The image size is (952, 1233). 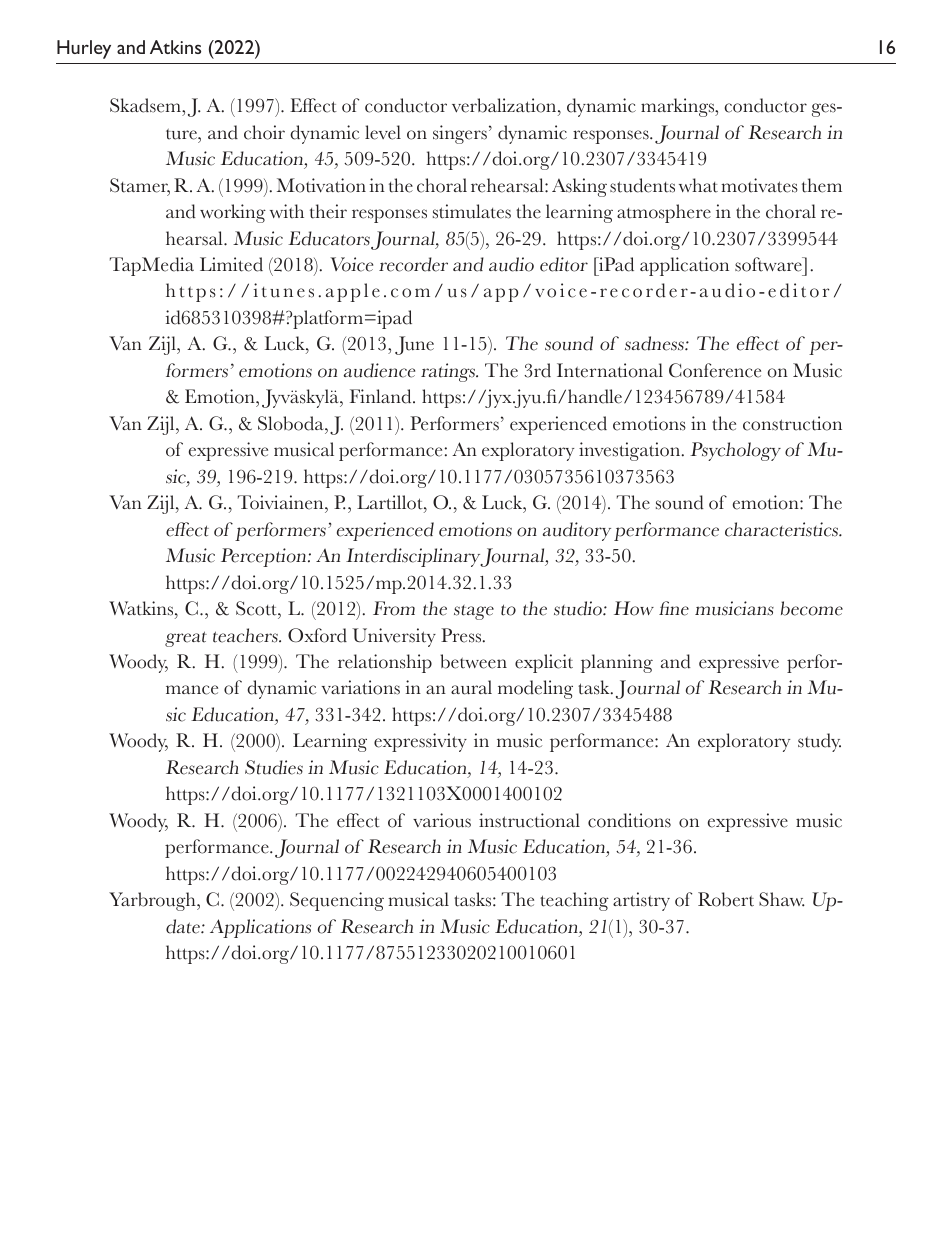 I want to click on Scott, so click(x=257, y=608).
